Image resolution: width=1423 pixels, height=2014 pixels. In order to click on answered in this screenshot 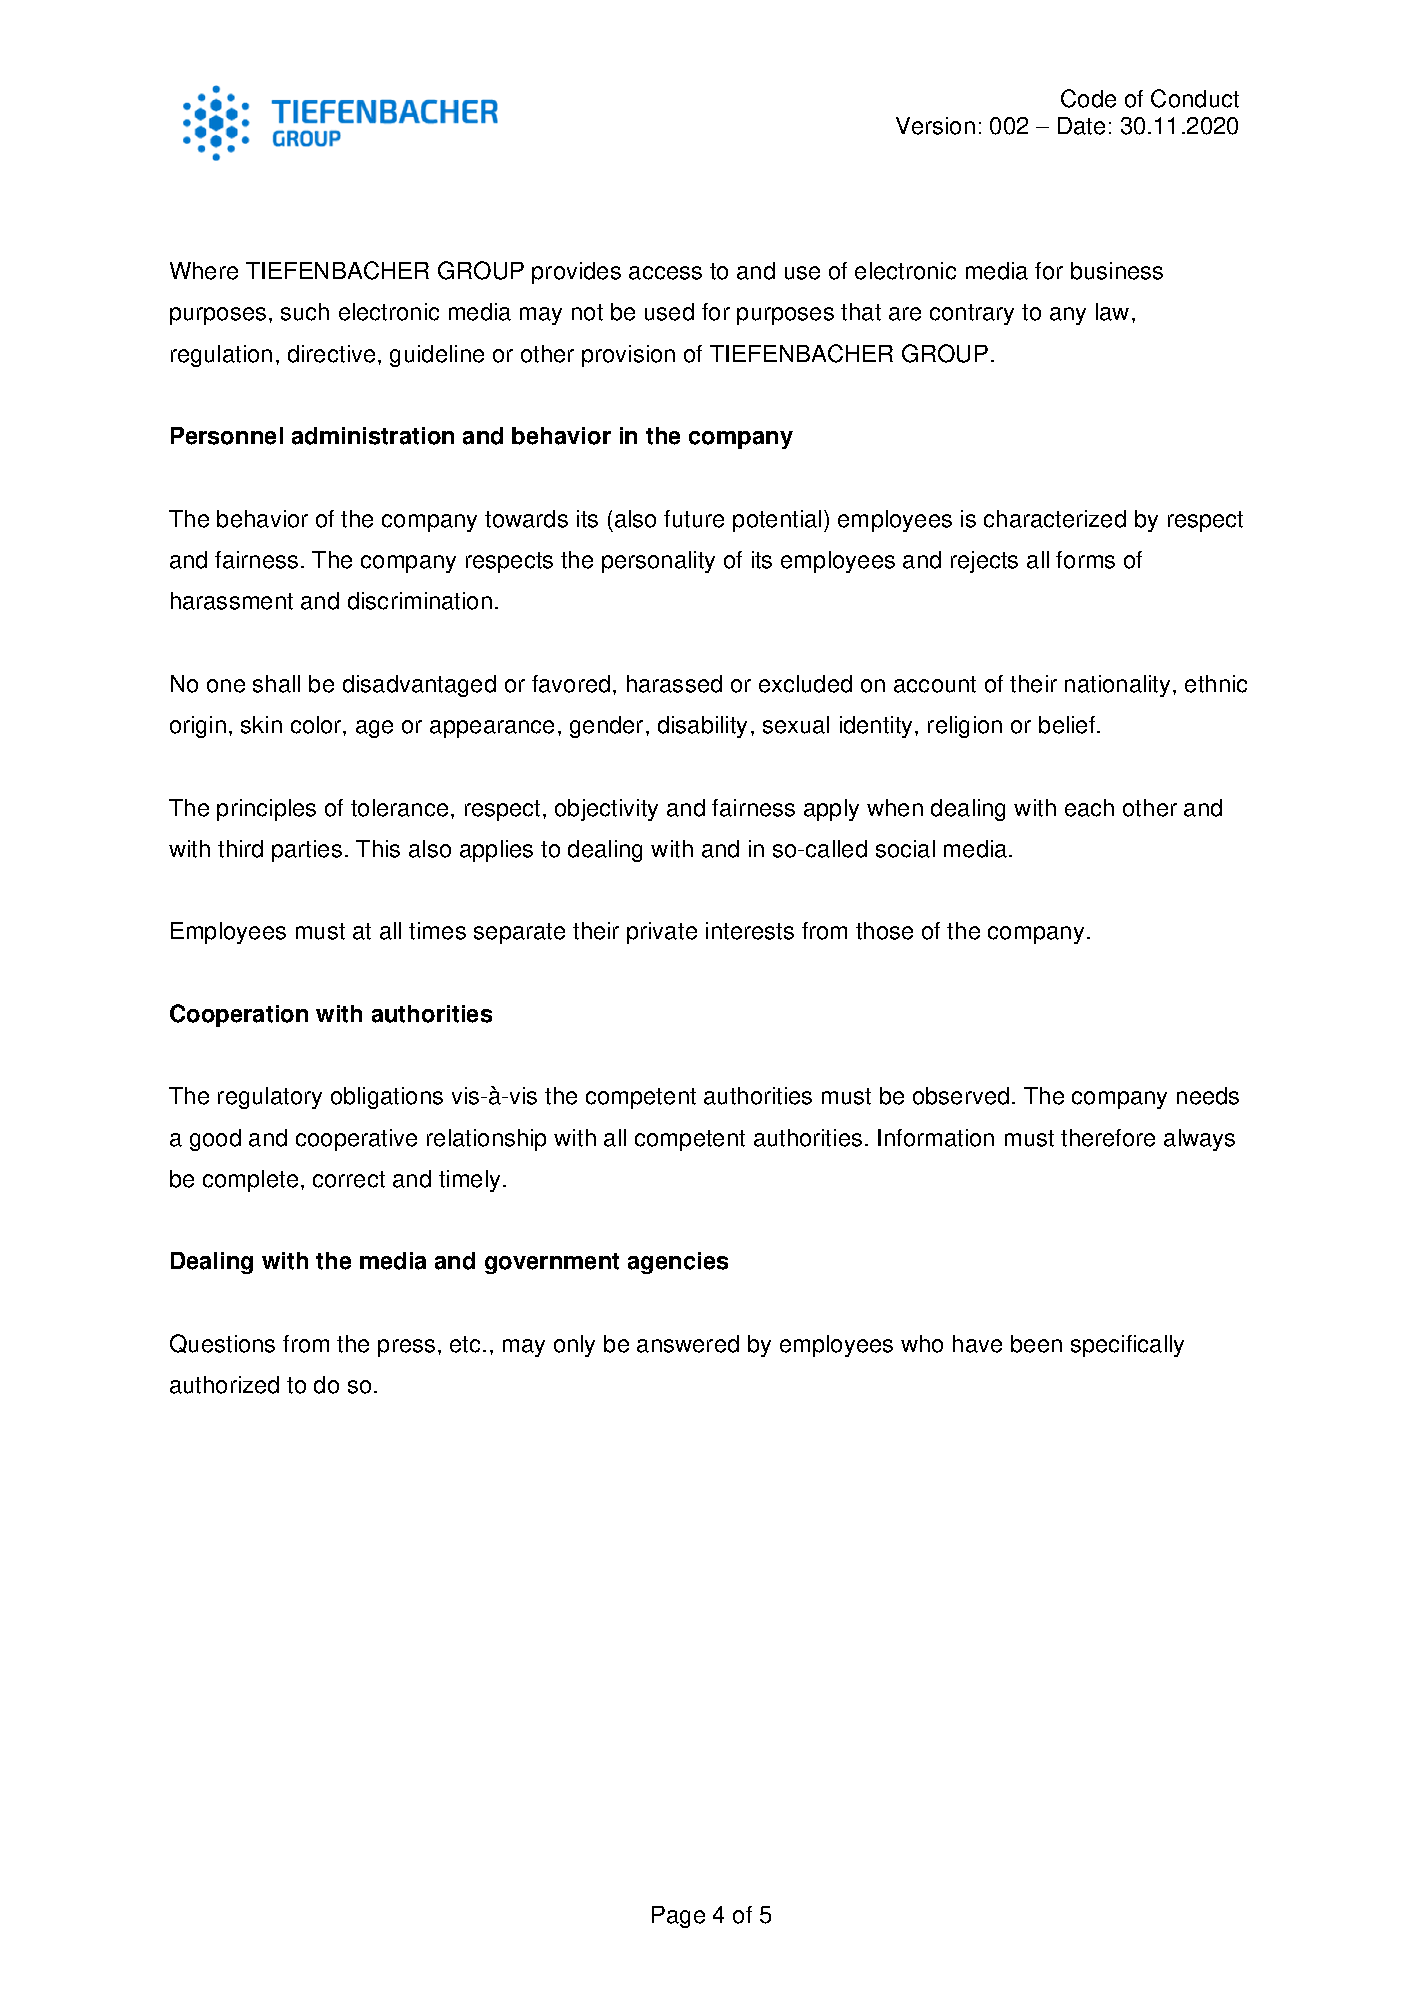, I will do `click(688, 1344)`.
